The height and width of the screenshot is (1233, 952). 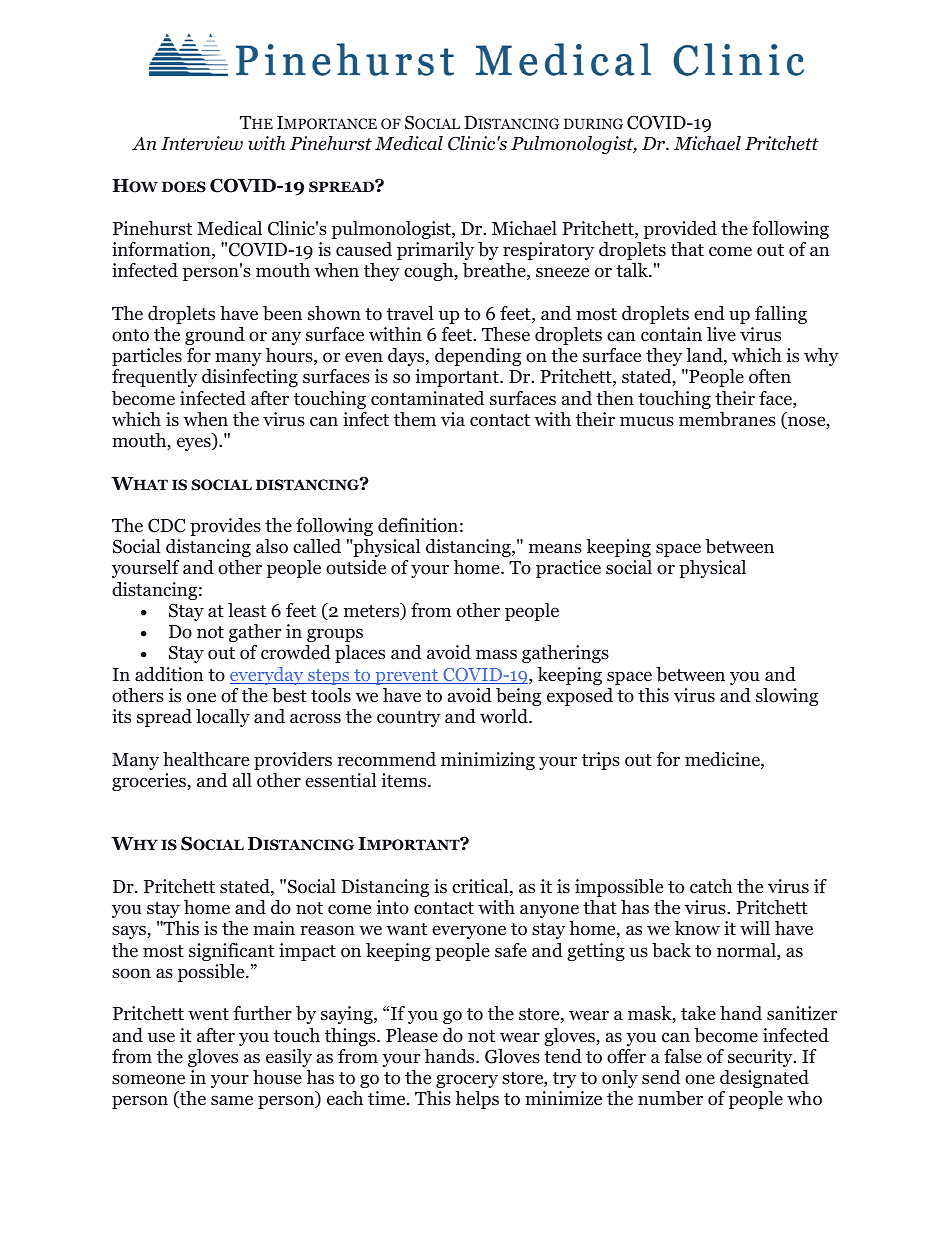 I want to click on least, so click(x=247, y=610).
